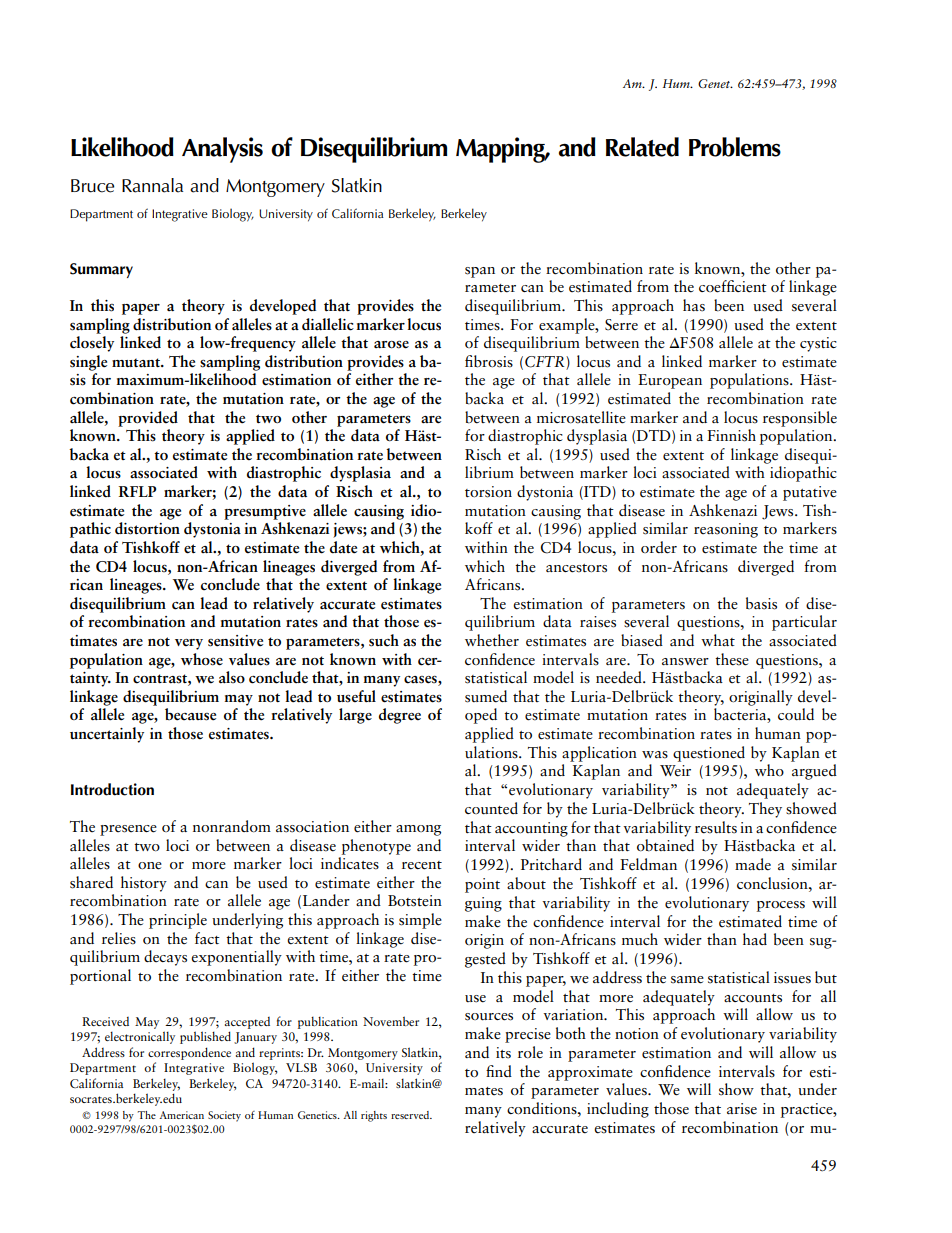  I want to click on correspondence, so click(189, 1053).
